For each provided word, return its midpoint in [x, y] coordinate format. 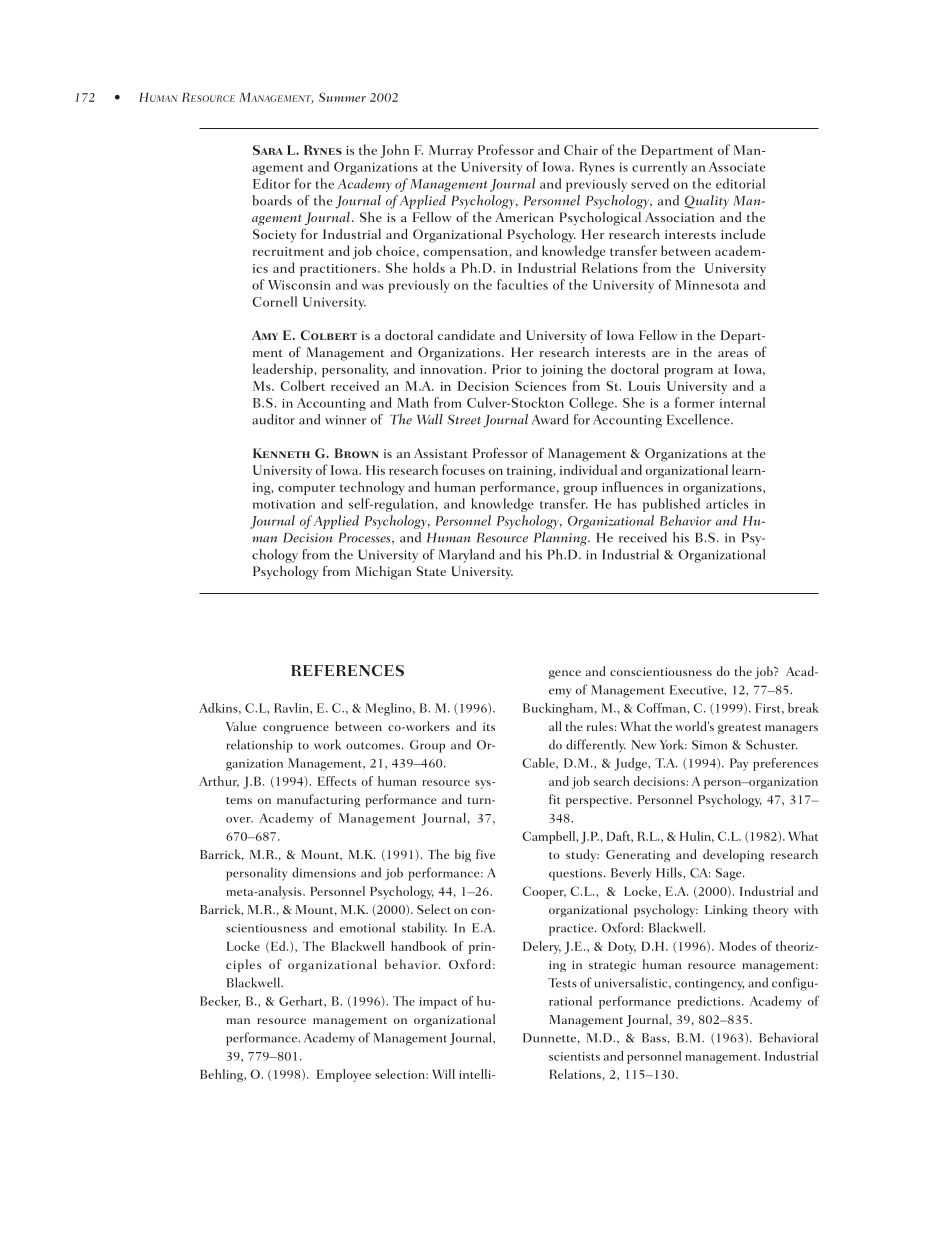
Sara [268, 150]
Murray [451, 151]
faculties [522, 284]
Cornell [274, 301]
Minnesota [707, 285]
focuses [463, 469]
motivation [284, 504]
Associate [737, 167]
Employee [344, 1075]
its [489, 726]
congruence [296, 729]
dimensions [324, 872]
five [485, 854]
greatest [739, 729]
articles [727, 503]
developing [733, 855]
